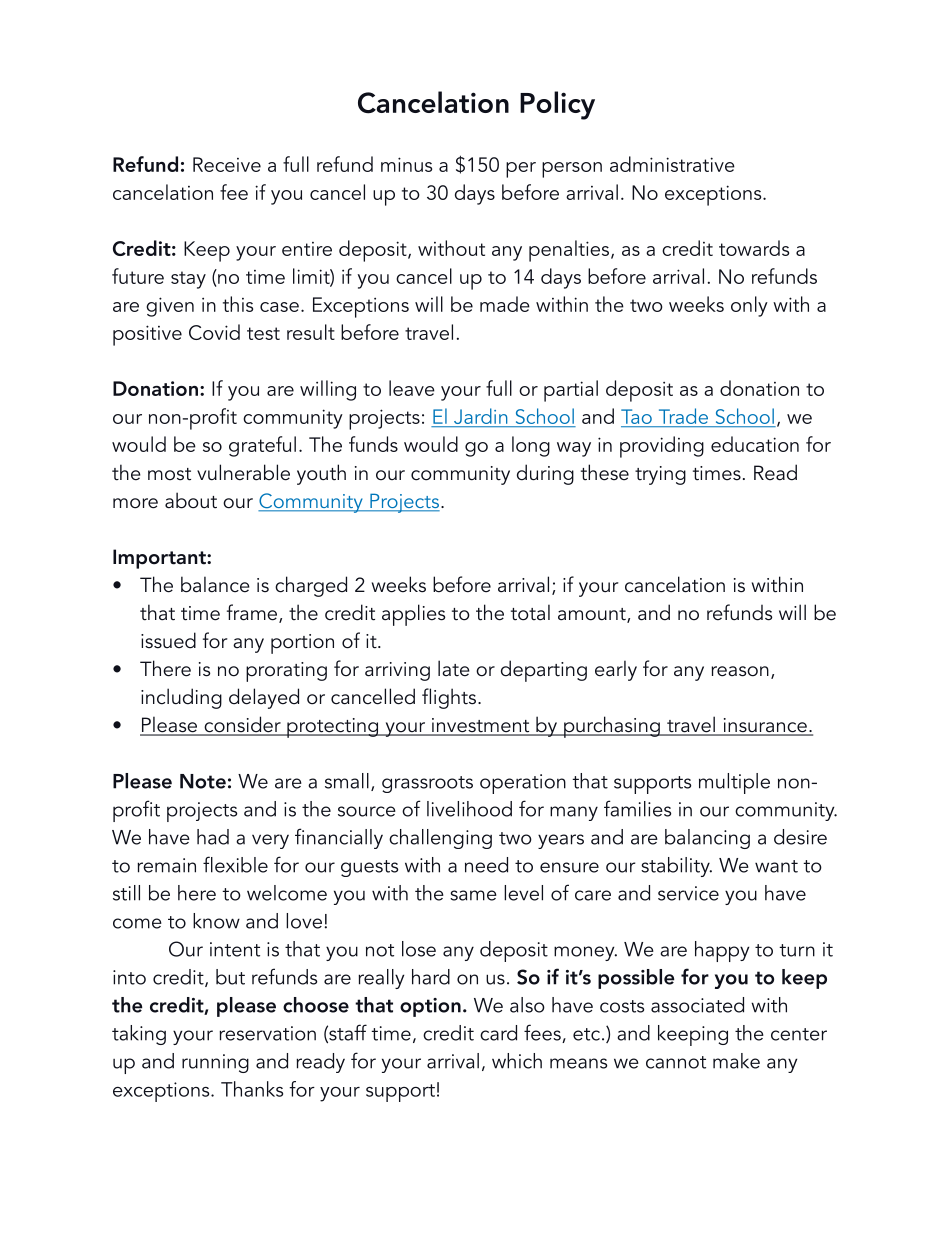 This screenshot has width=952, height=1233. What do you see at coordinates (505, 304) in the screenshot?
I see `made` at bounding box center [505, 304].
